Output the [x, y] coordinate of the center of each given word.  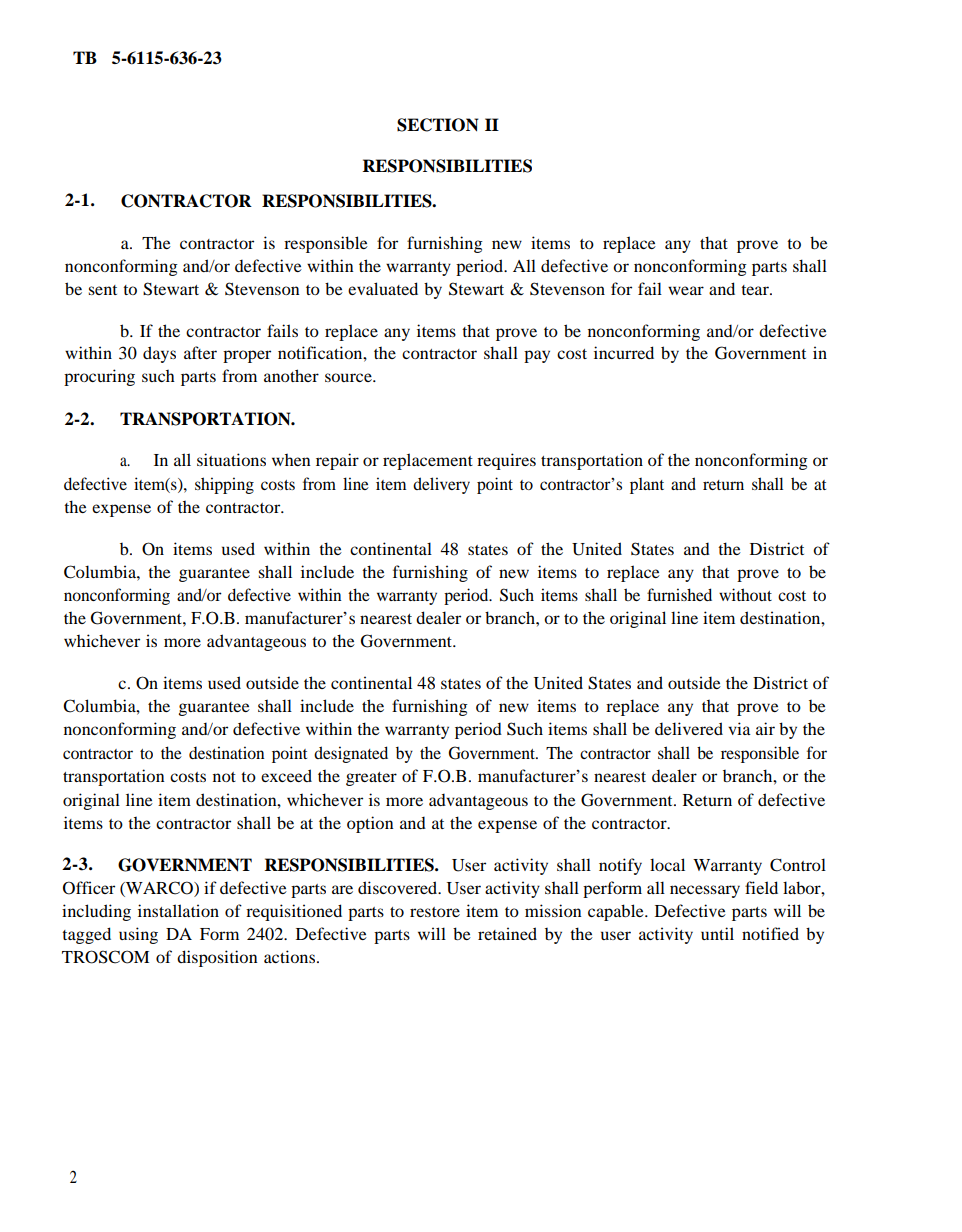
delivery [441, 485]
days [159, 354]
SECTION [438, 125]
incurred [624, 352]
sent [102, 290]
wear [686, 290]
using [138, 935]
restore [435, 912]
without [745, 594]
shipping [224, 485]
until [717, 933]
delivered [689, 728]
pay [537, 356]
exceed [286, 775]
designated [351, 754]
